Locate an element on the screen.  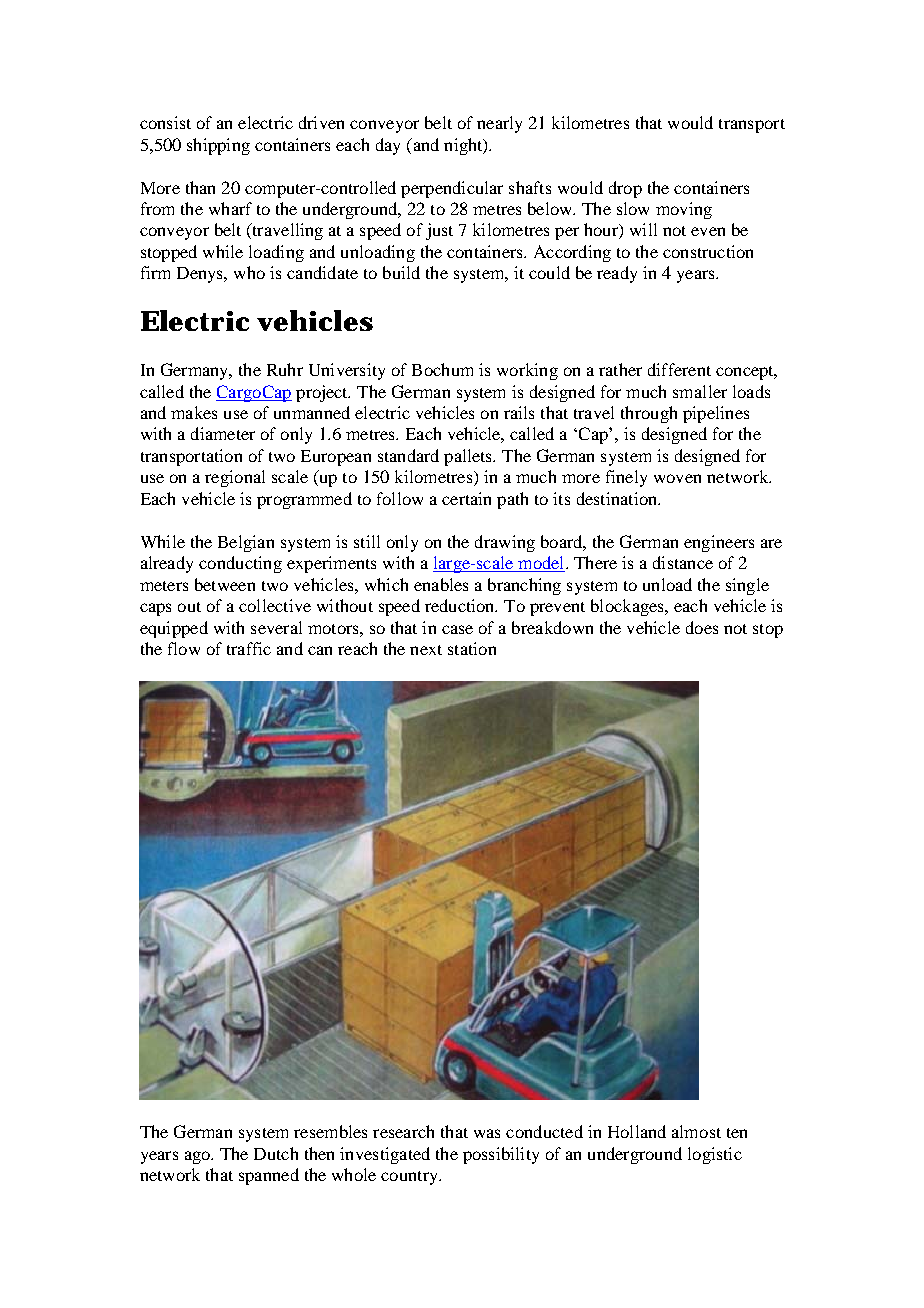
night is located at coordinates (464, 146).
